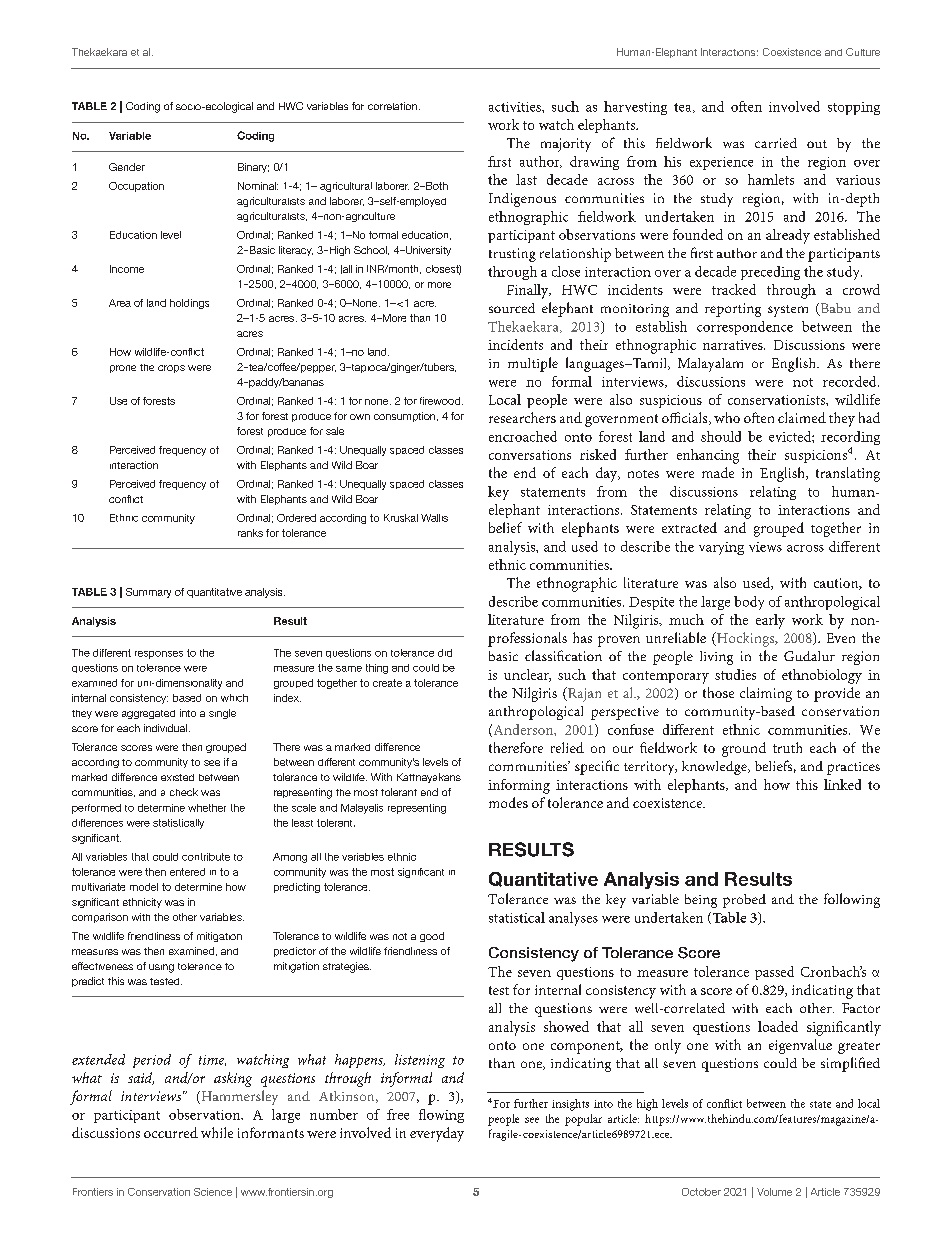  I want to click on early, so click(770, 621).
